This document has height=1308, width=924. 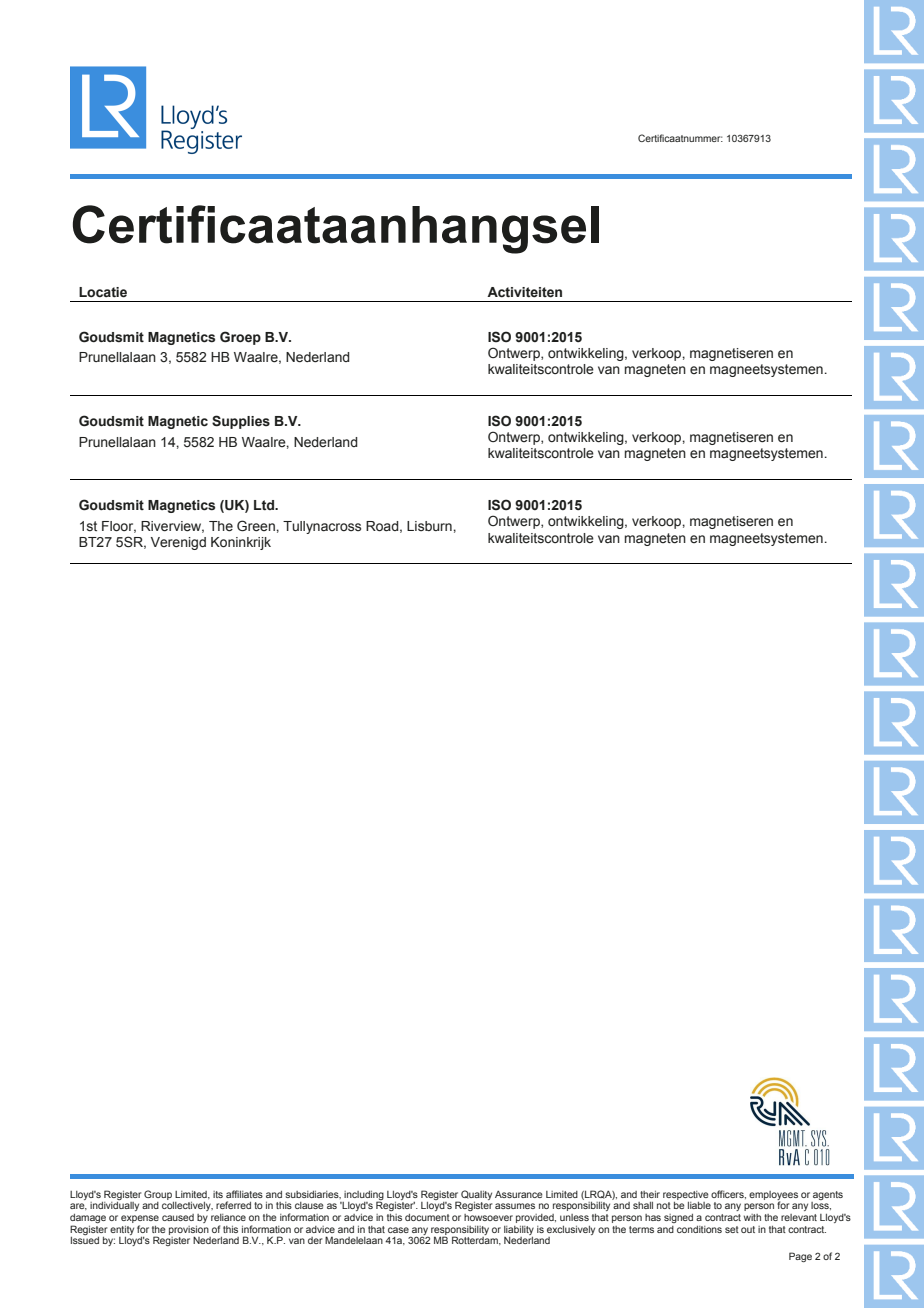 I want to click on referred, so click(x=233, y=1205).
